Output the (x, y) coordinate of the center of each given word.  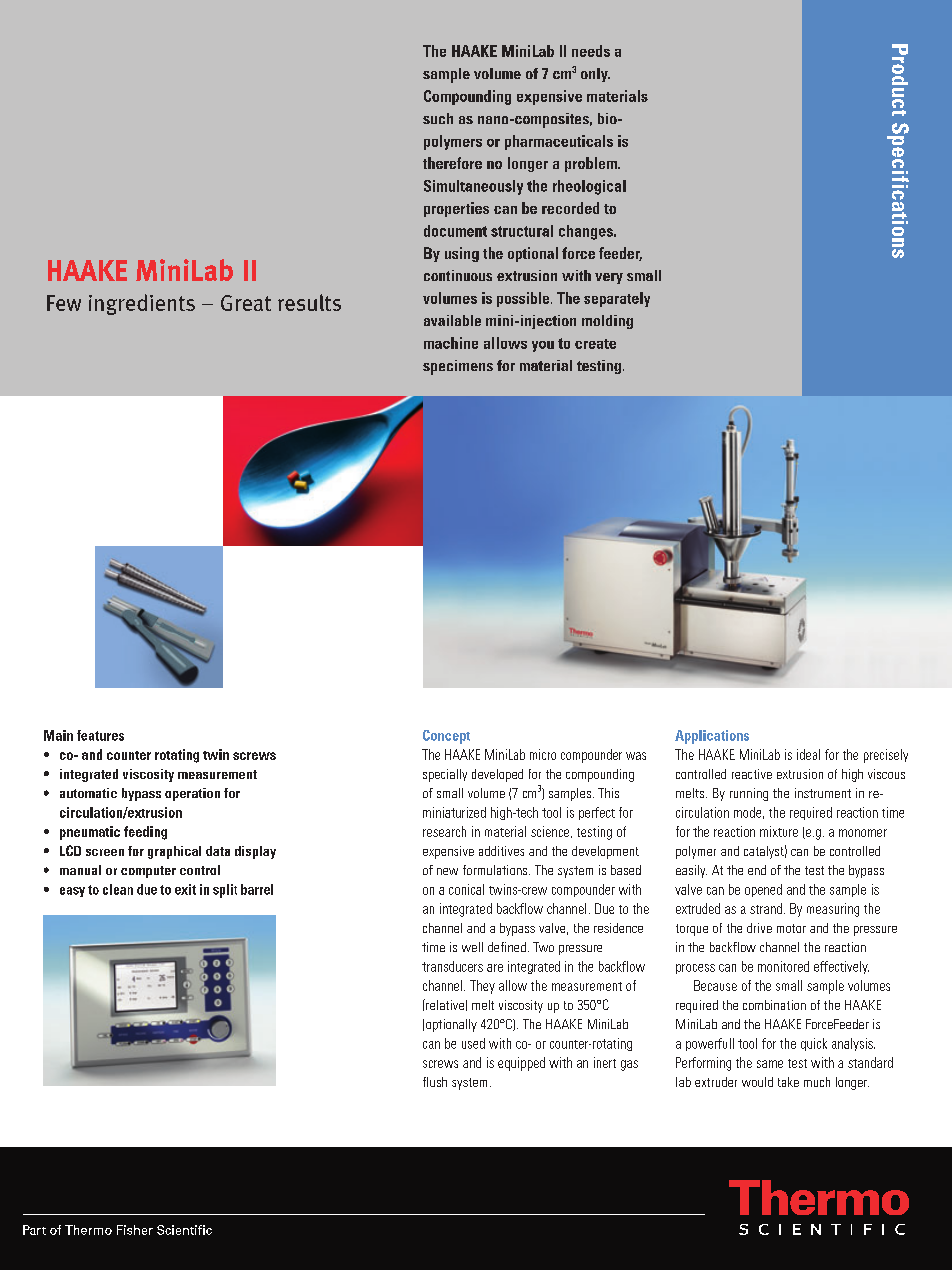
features (100, 735)
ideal (808, 754)
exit (185, 889)
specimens (458, 367)
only (595, 75)
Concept (446, 737)
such (438, 118)
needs (591, 51)
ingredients (142, 304)
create (595, 344)
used (473, 1043)
